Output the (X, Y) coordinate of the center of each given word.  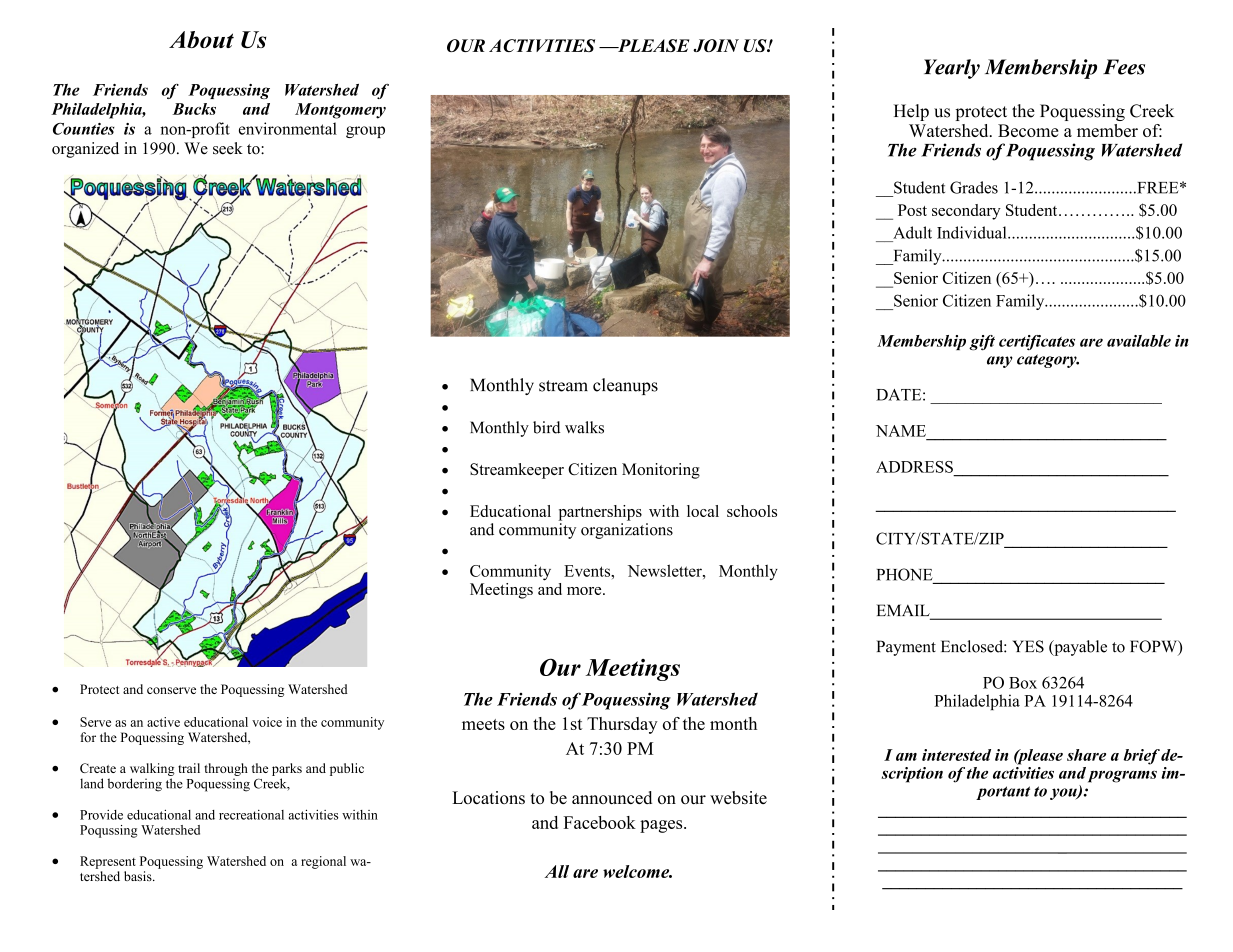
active (163, 722)
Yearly (952, 69)
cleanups (625, 386)
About (201, 39)
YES (1028, 646)
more (585, 591)
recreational (251, 815)
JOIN (716, 45)
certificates (1037, 342)
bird (546, 427)
